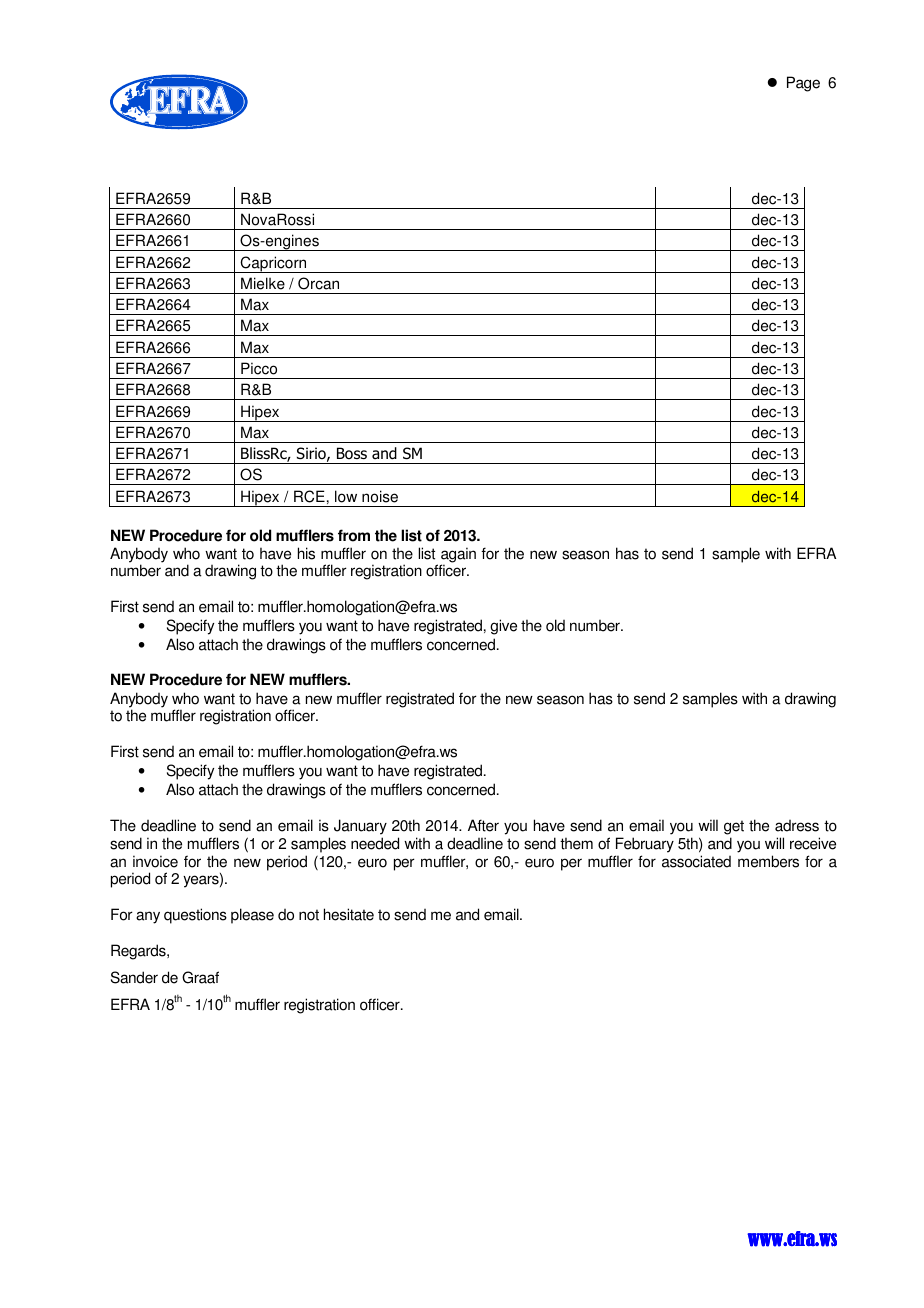 The height and width of the screenshot is (1308, 924). What do you see at coordinates (352, 453) in the screenshot?
I see `Boss` at bounding box center [352, 453].
